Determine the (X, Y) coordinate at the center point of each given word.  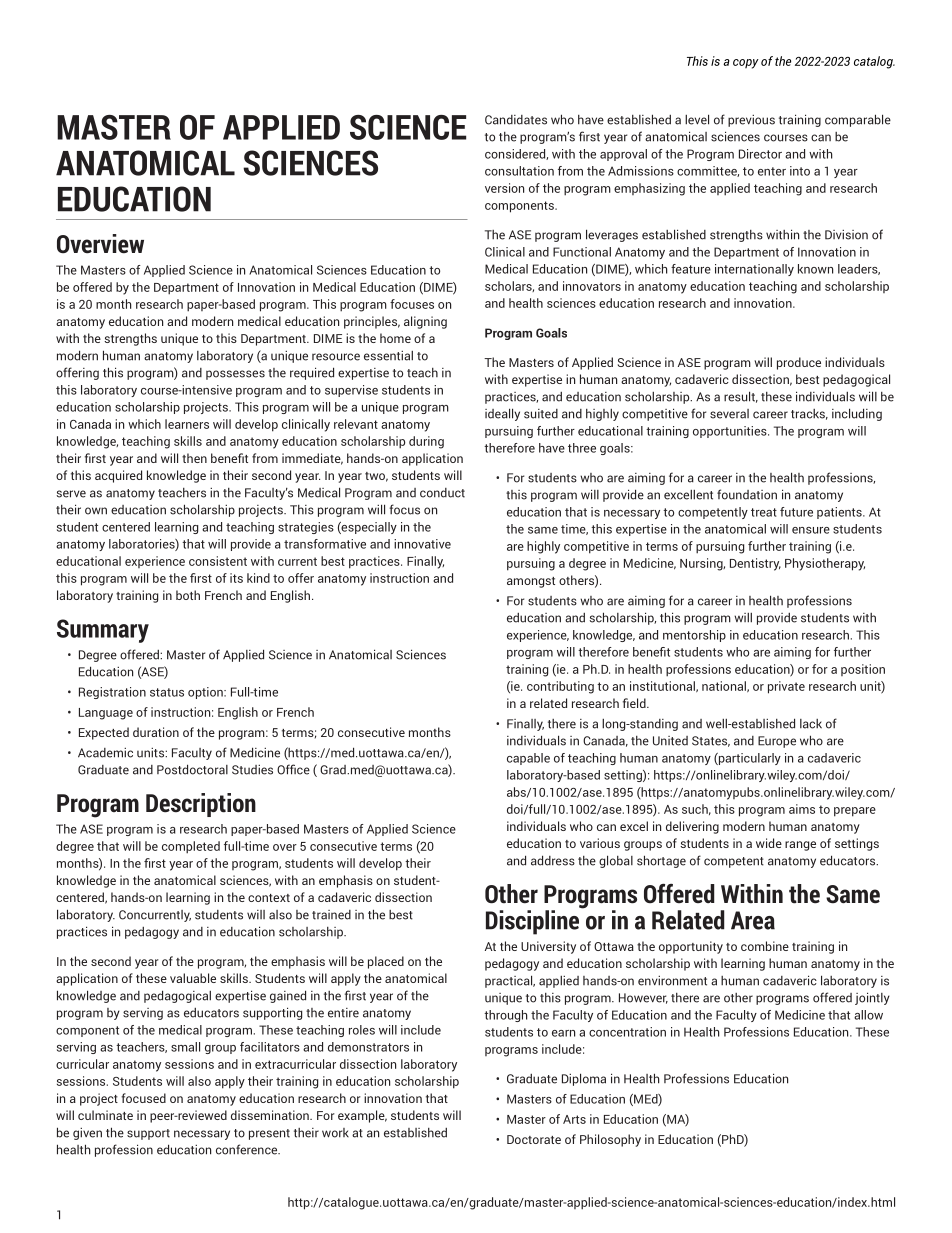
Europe (777, 742)
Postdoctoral (192, 769)
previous (751, 121)
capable (528, 759)
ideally (502, 414)
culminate (105, 1115)
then (194, 458)
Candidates (516, 120)
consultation (519, 171)
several (729, 414)
